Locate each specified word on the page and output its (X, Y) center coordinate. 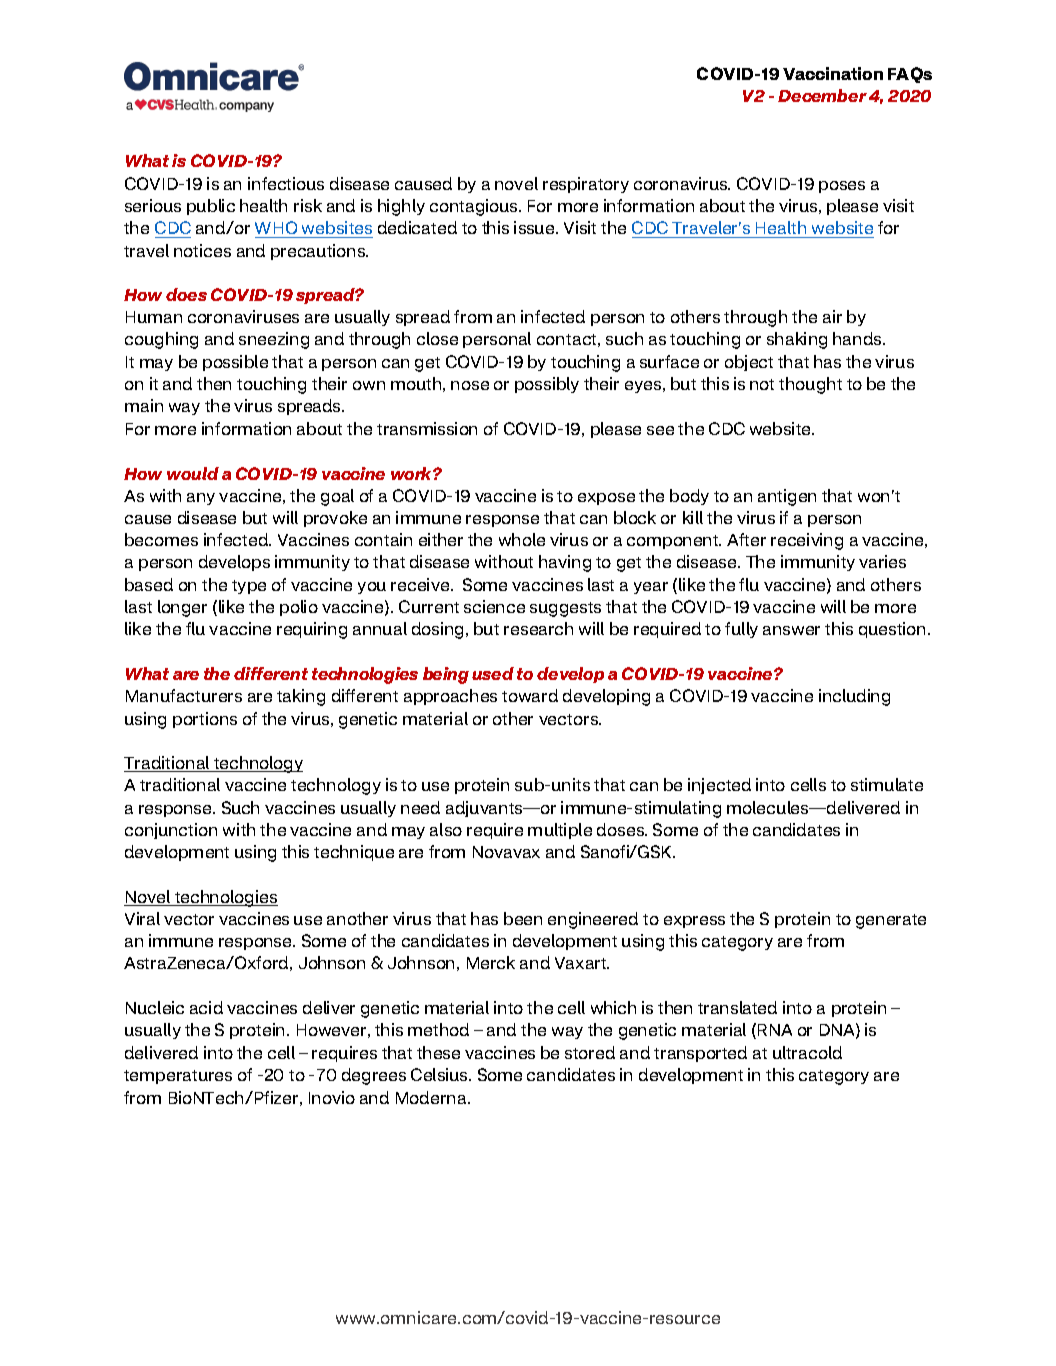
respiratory (586, 185)
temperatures (178, 1077)
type (249, 587)
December (822, 95)
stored (590, 1052)
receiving (807, 541)
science (494, 606)
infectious (286, 183)
